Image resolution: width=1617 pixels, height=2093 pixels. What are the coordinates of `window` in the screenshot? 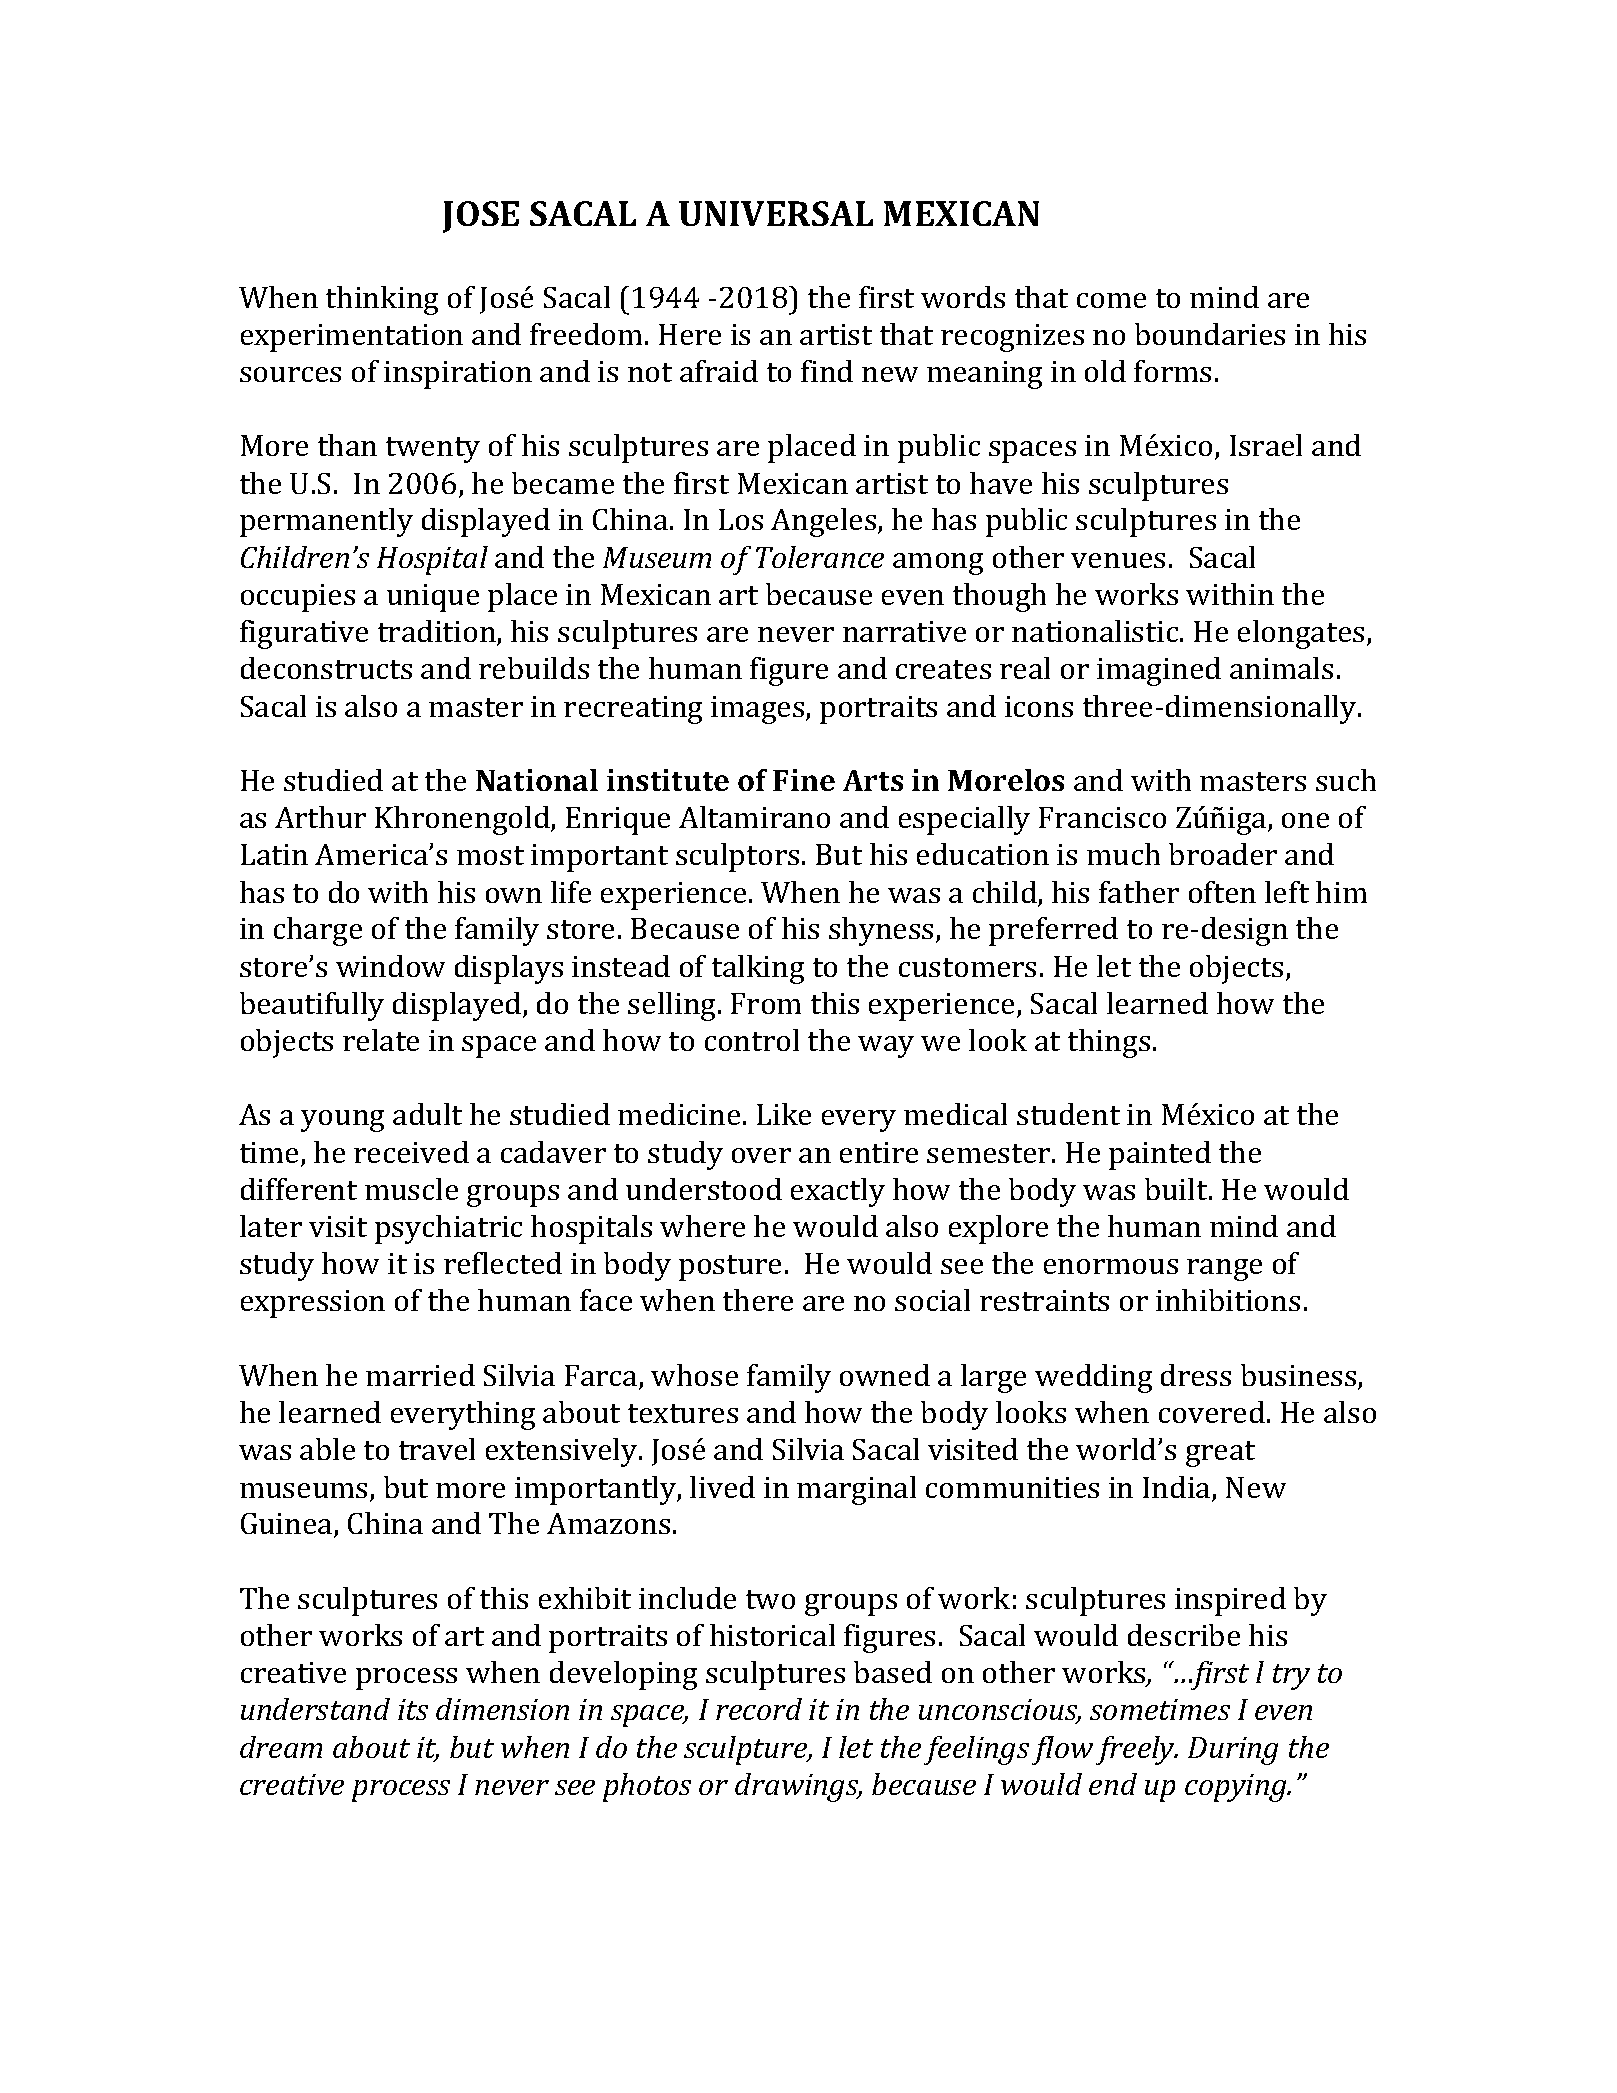 It's located at (390, 966).
